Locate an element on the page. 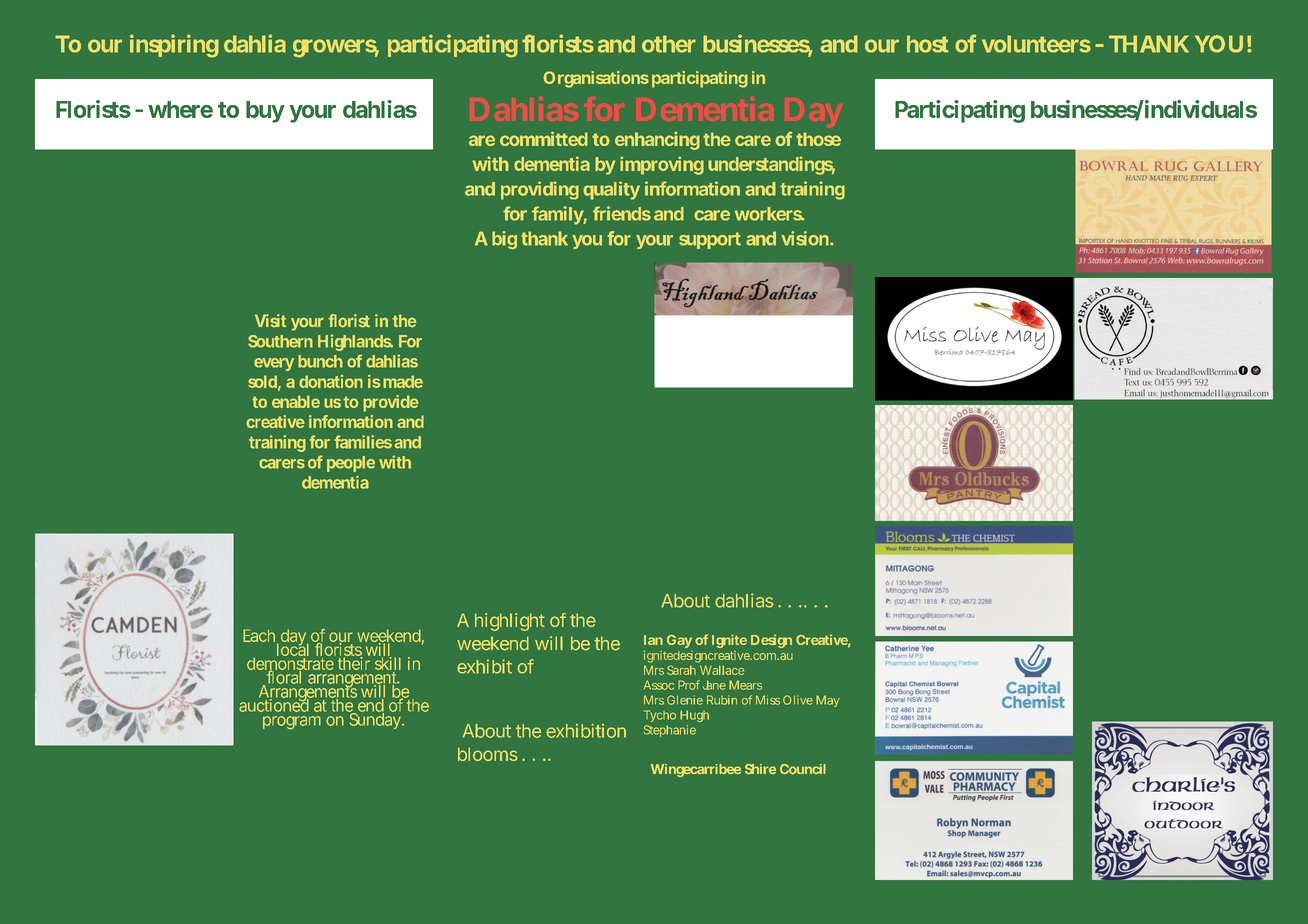 Image resolution: width=1308 pixels, height=924 pixels. host is located at coordinates (928, 44).
